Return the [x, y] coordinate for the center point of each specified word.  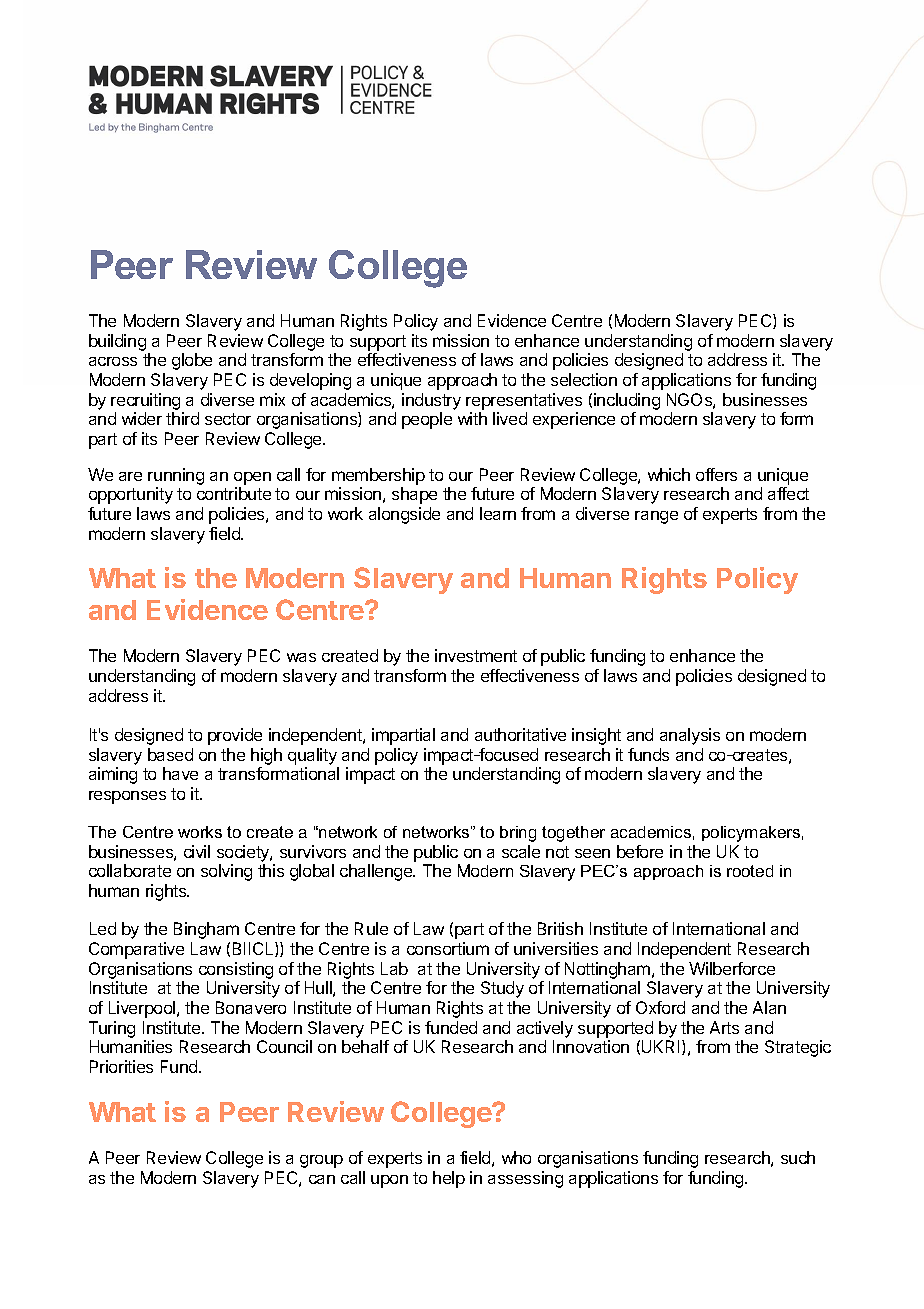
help [449, 1179]
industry [431, 401]
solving [226, 872]
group [321, 1161]
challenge [377, 872]
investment [476, 655]
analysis [690, 736]
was [301, 657]
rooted [750, 871]
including [627, 401]
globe [192, 361]
